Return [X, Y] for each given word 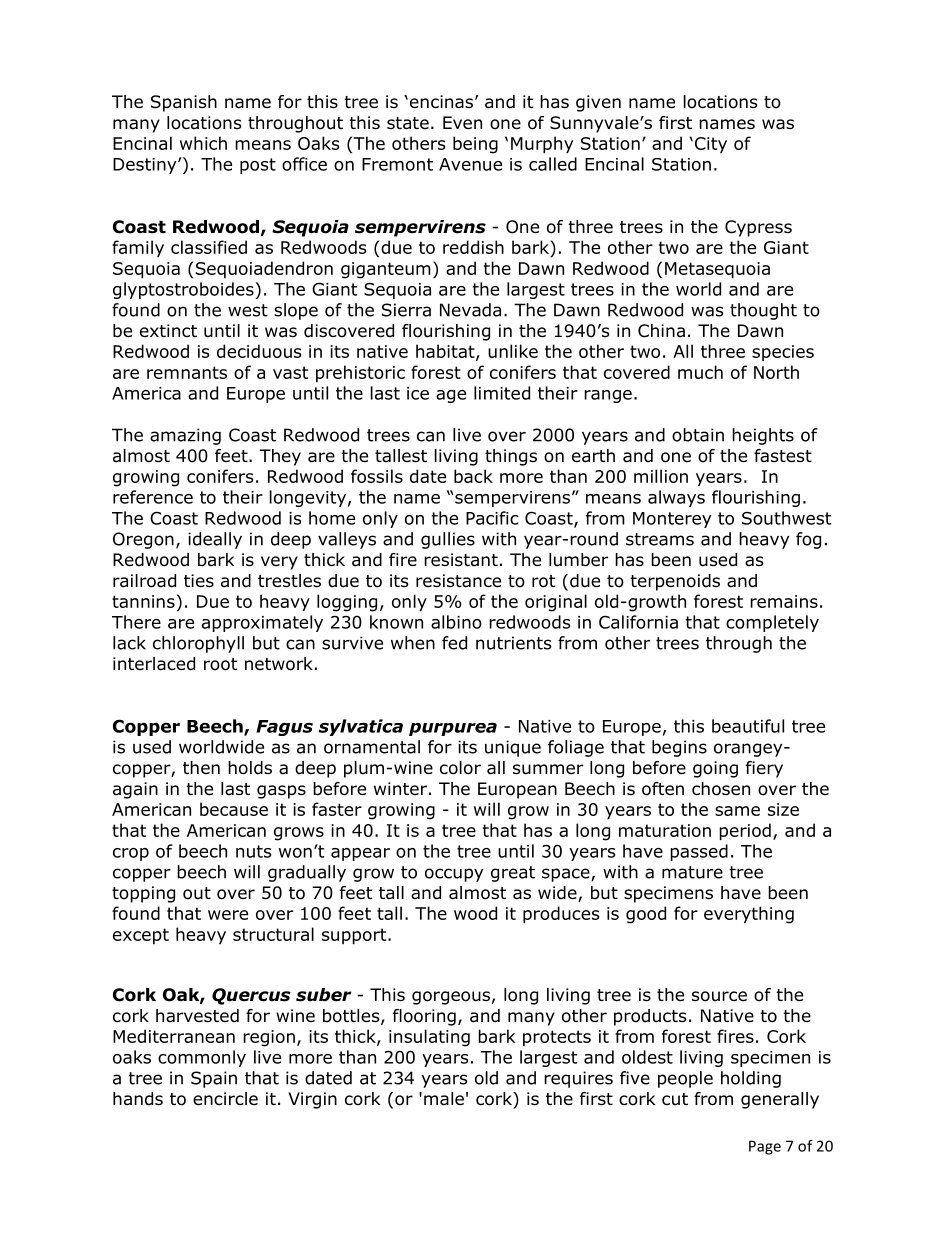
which [203, 143]
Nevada [470, 310]
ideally [215, 540]
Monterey [672, 520]
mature [692, 872]
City [711, 145]
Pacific [492, 518]
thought [763, 311]
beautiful [748, 726]
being [475, 145]
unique [513, 748]
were [228, 915]
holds [250, 768]
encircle [225, 1099]
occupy [454, 875]
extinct [168, 331]
